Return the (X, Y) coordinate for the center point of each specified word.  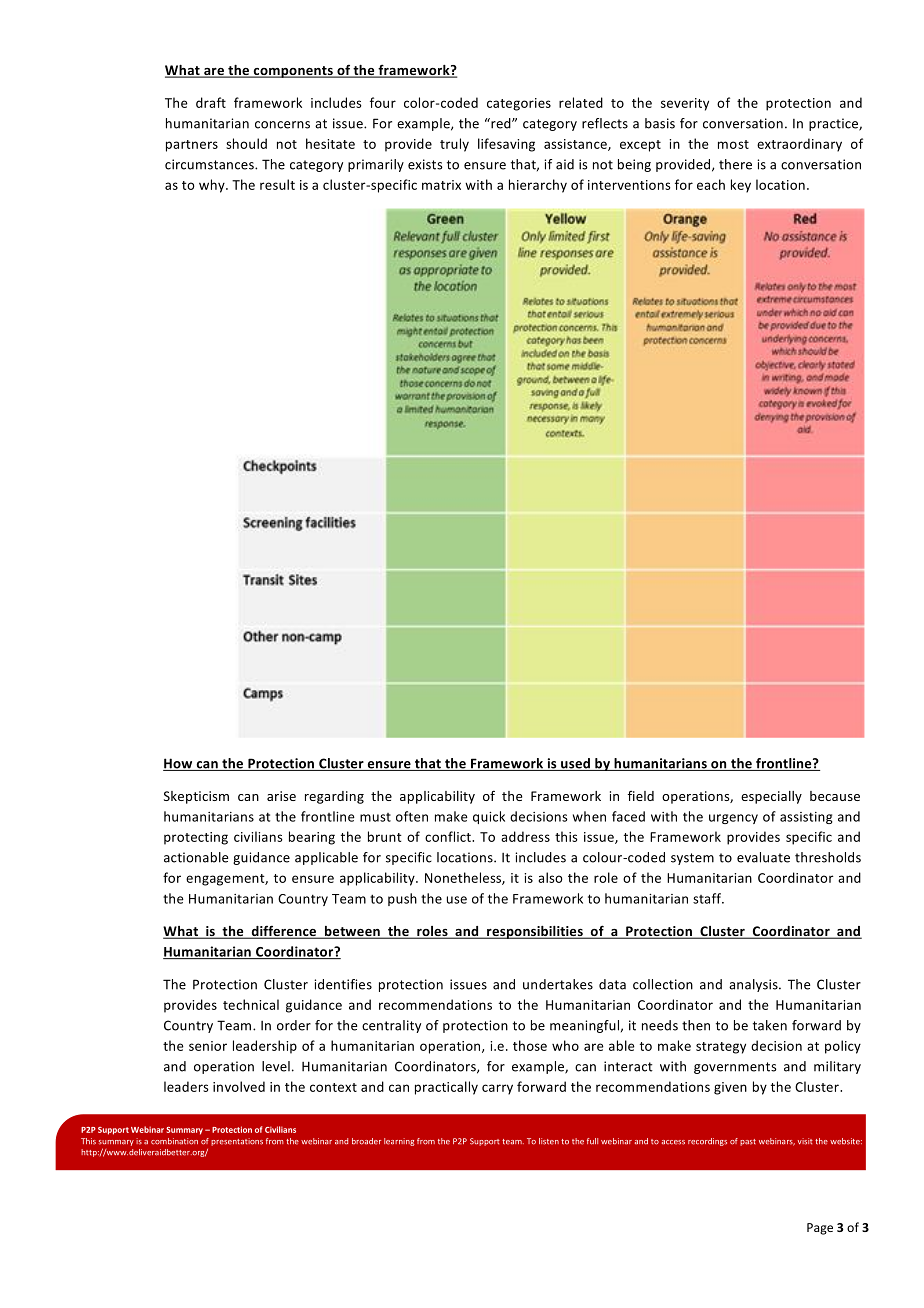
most (733, 144)
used (575, 764)
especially (771, 797)
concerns (282, 125)
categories (519, 104)
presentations (237, 1142)
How (179, 764)
